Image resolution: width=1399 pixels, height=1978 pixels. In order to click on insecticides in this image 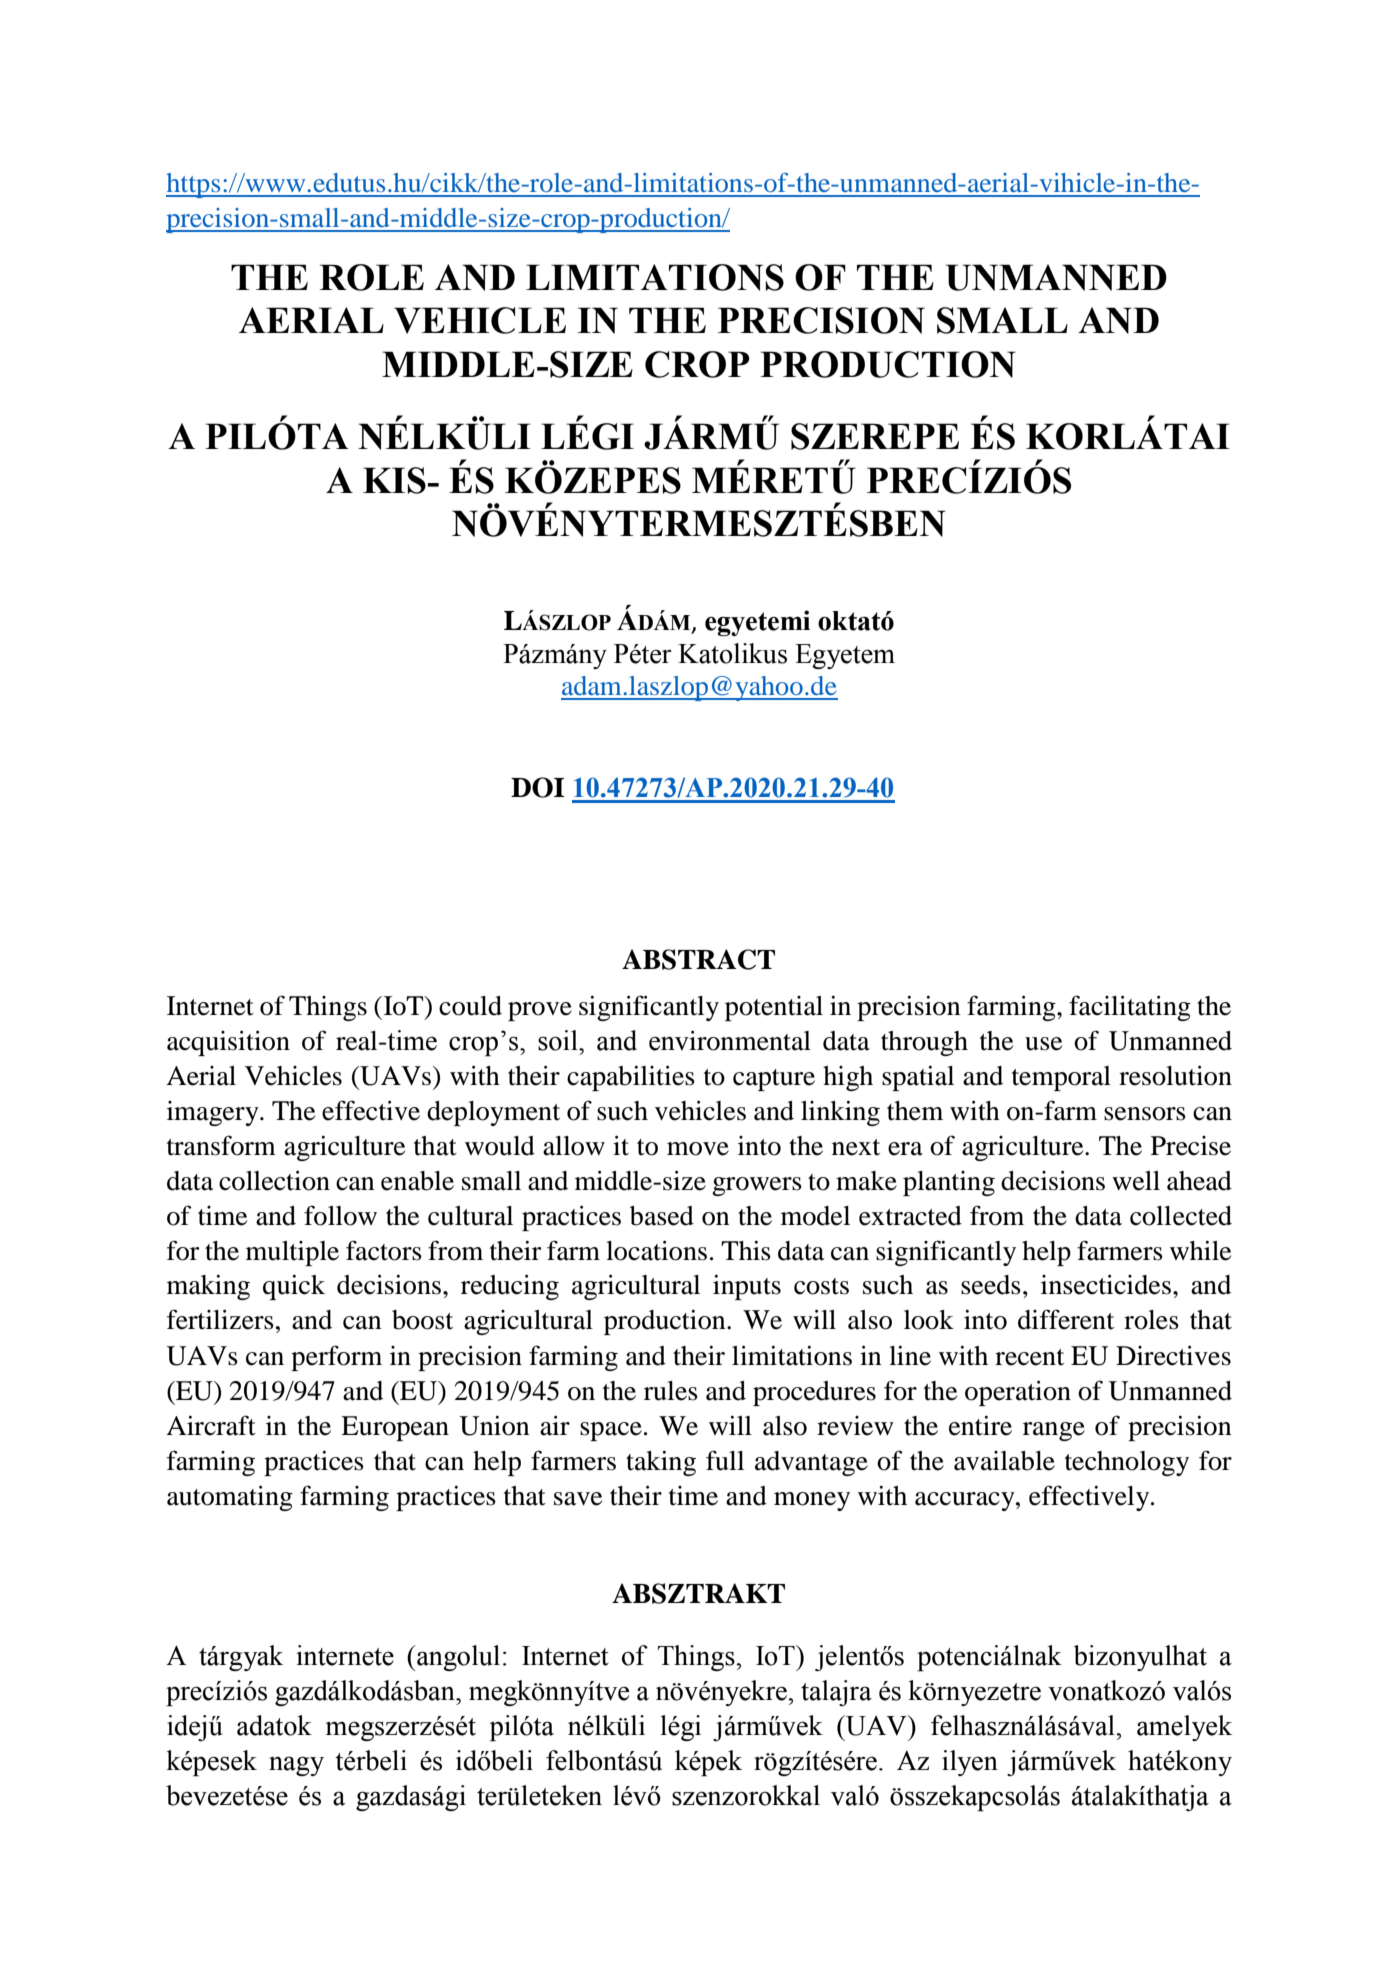, I will do `click(1106, 1284)`.
